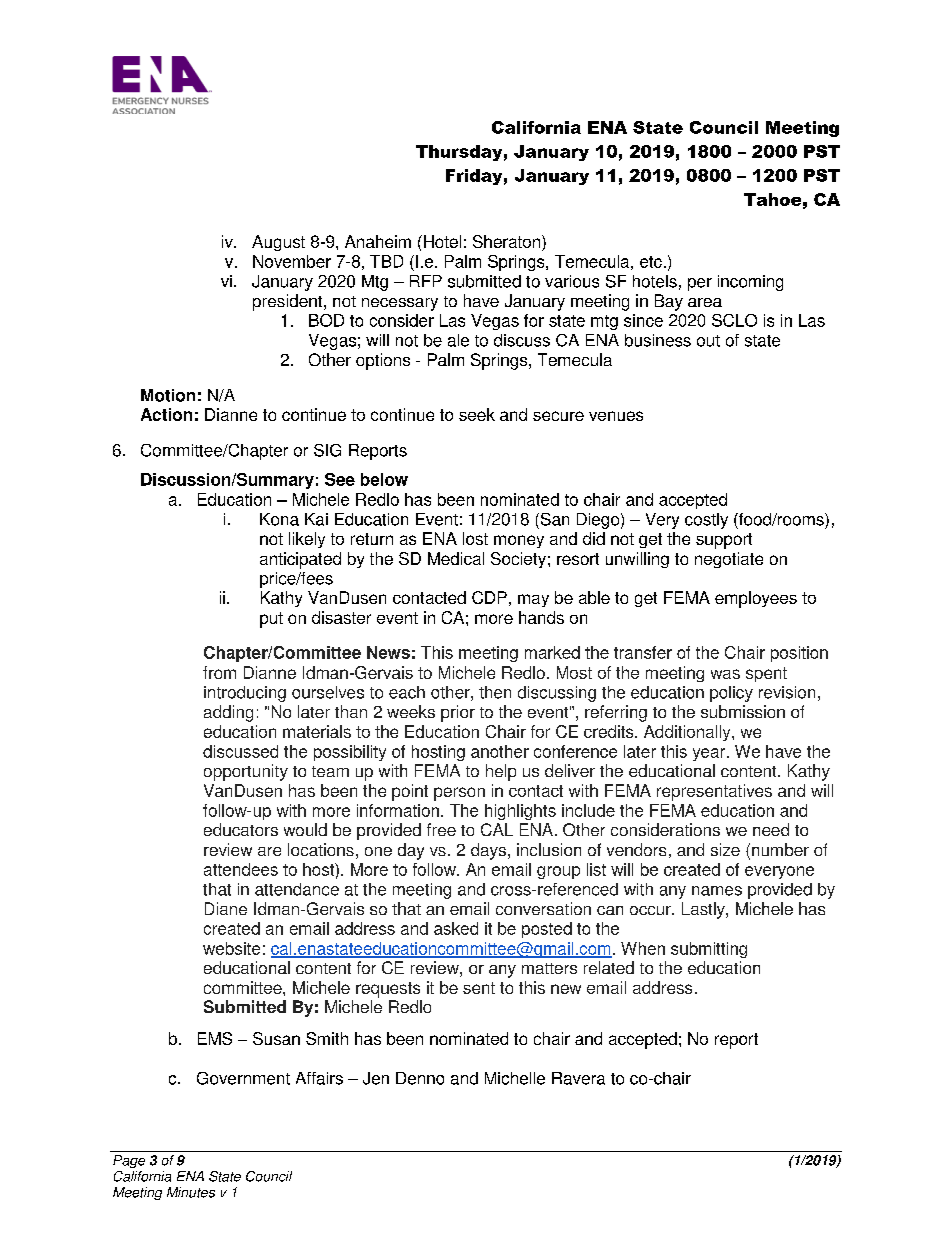 Image resolution: width=952 pixels, height=1233 pixels. Describe the element at coordinates (241, 869) in the image. I see `attendees` at that location.
